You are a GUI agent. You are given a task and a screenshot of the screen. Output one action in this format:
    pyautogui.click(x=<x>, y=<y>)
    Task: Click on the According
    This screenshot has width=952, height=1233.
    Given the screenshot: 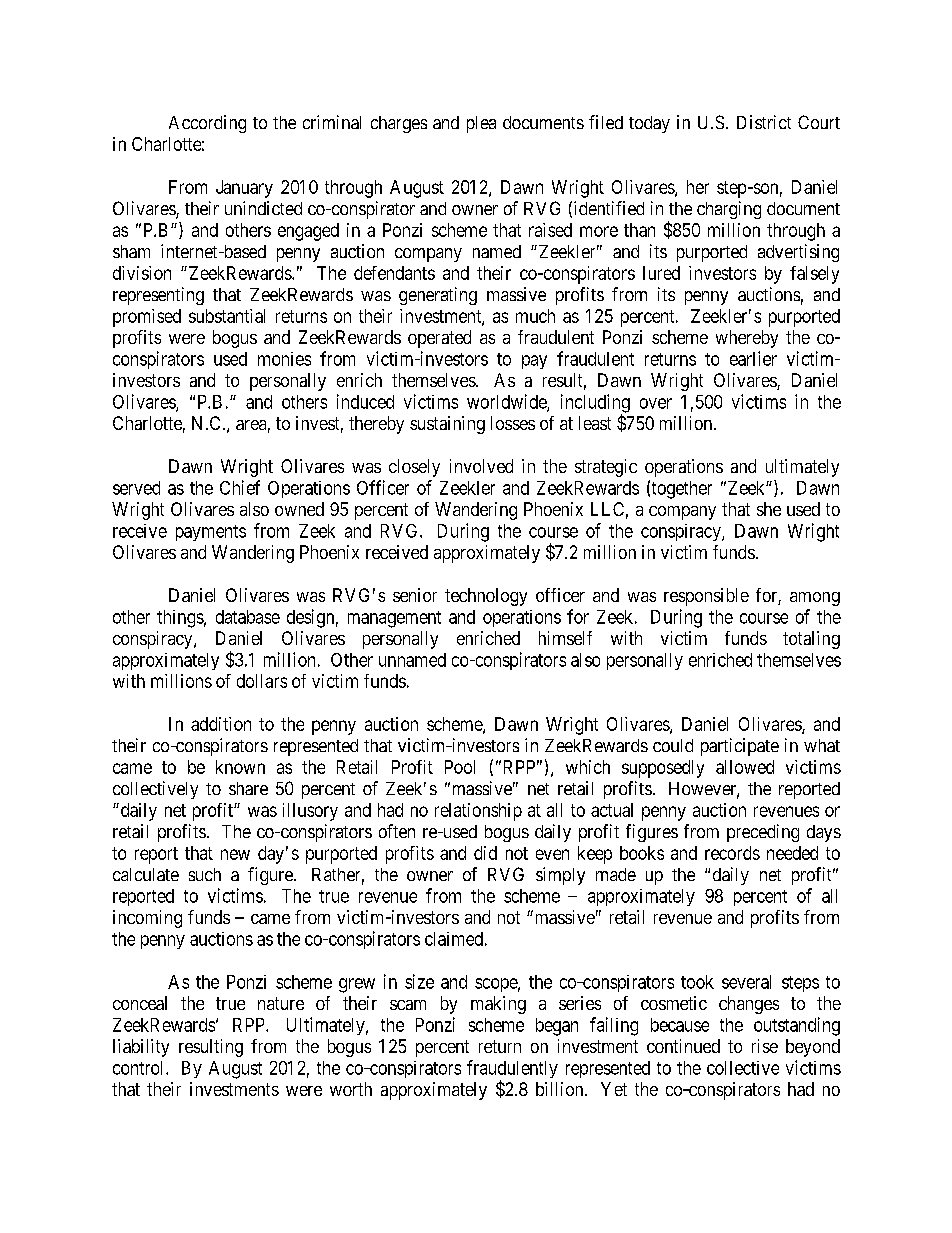 What is the action you would take?
    pyautogui.click(x=207, y=124)
